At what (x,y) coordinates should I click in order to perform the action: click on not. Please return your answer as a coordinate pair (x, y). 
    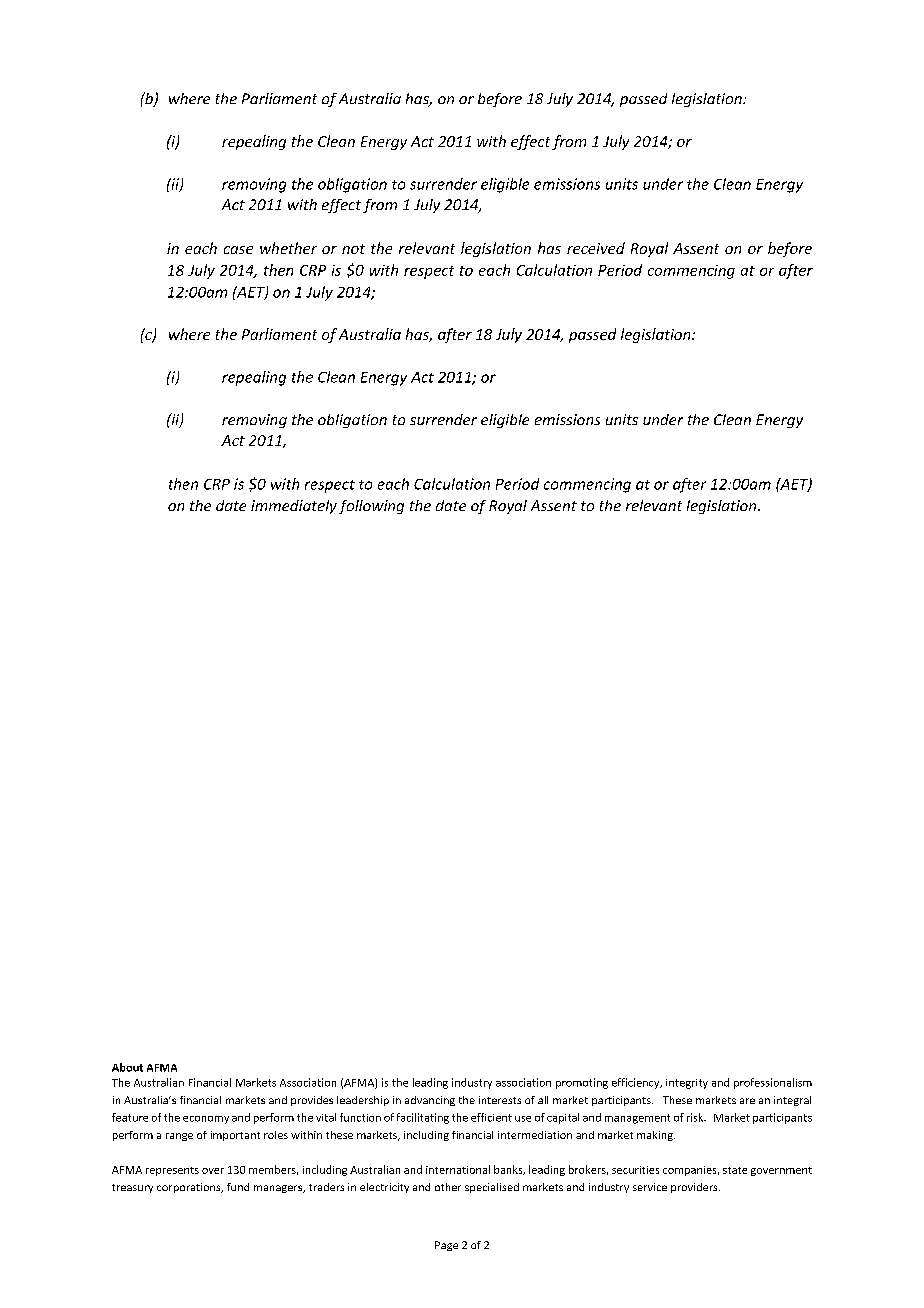
    Looking at the image, I should click on (353, 249).
